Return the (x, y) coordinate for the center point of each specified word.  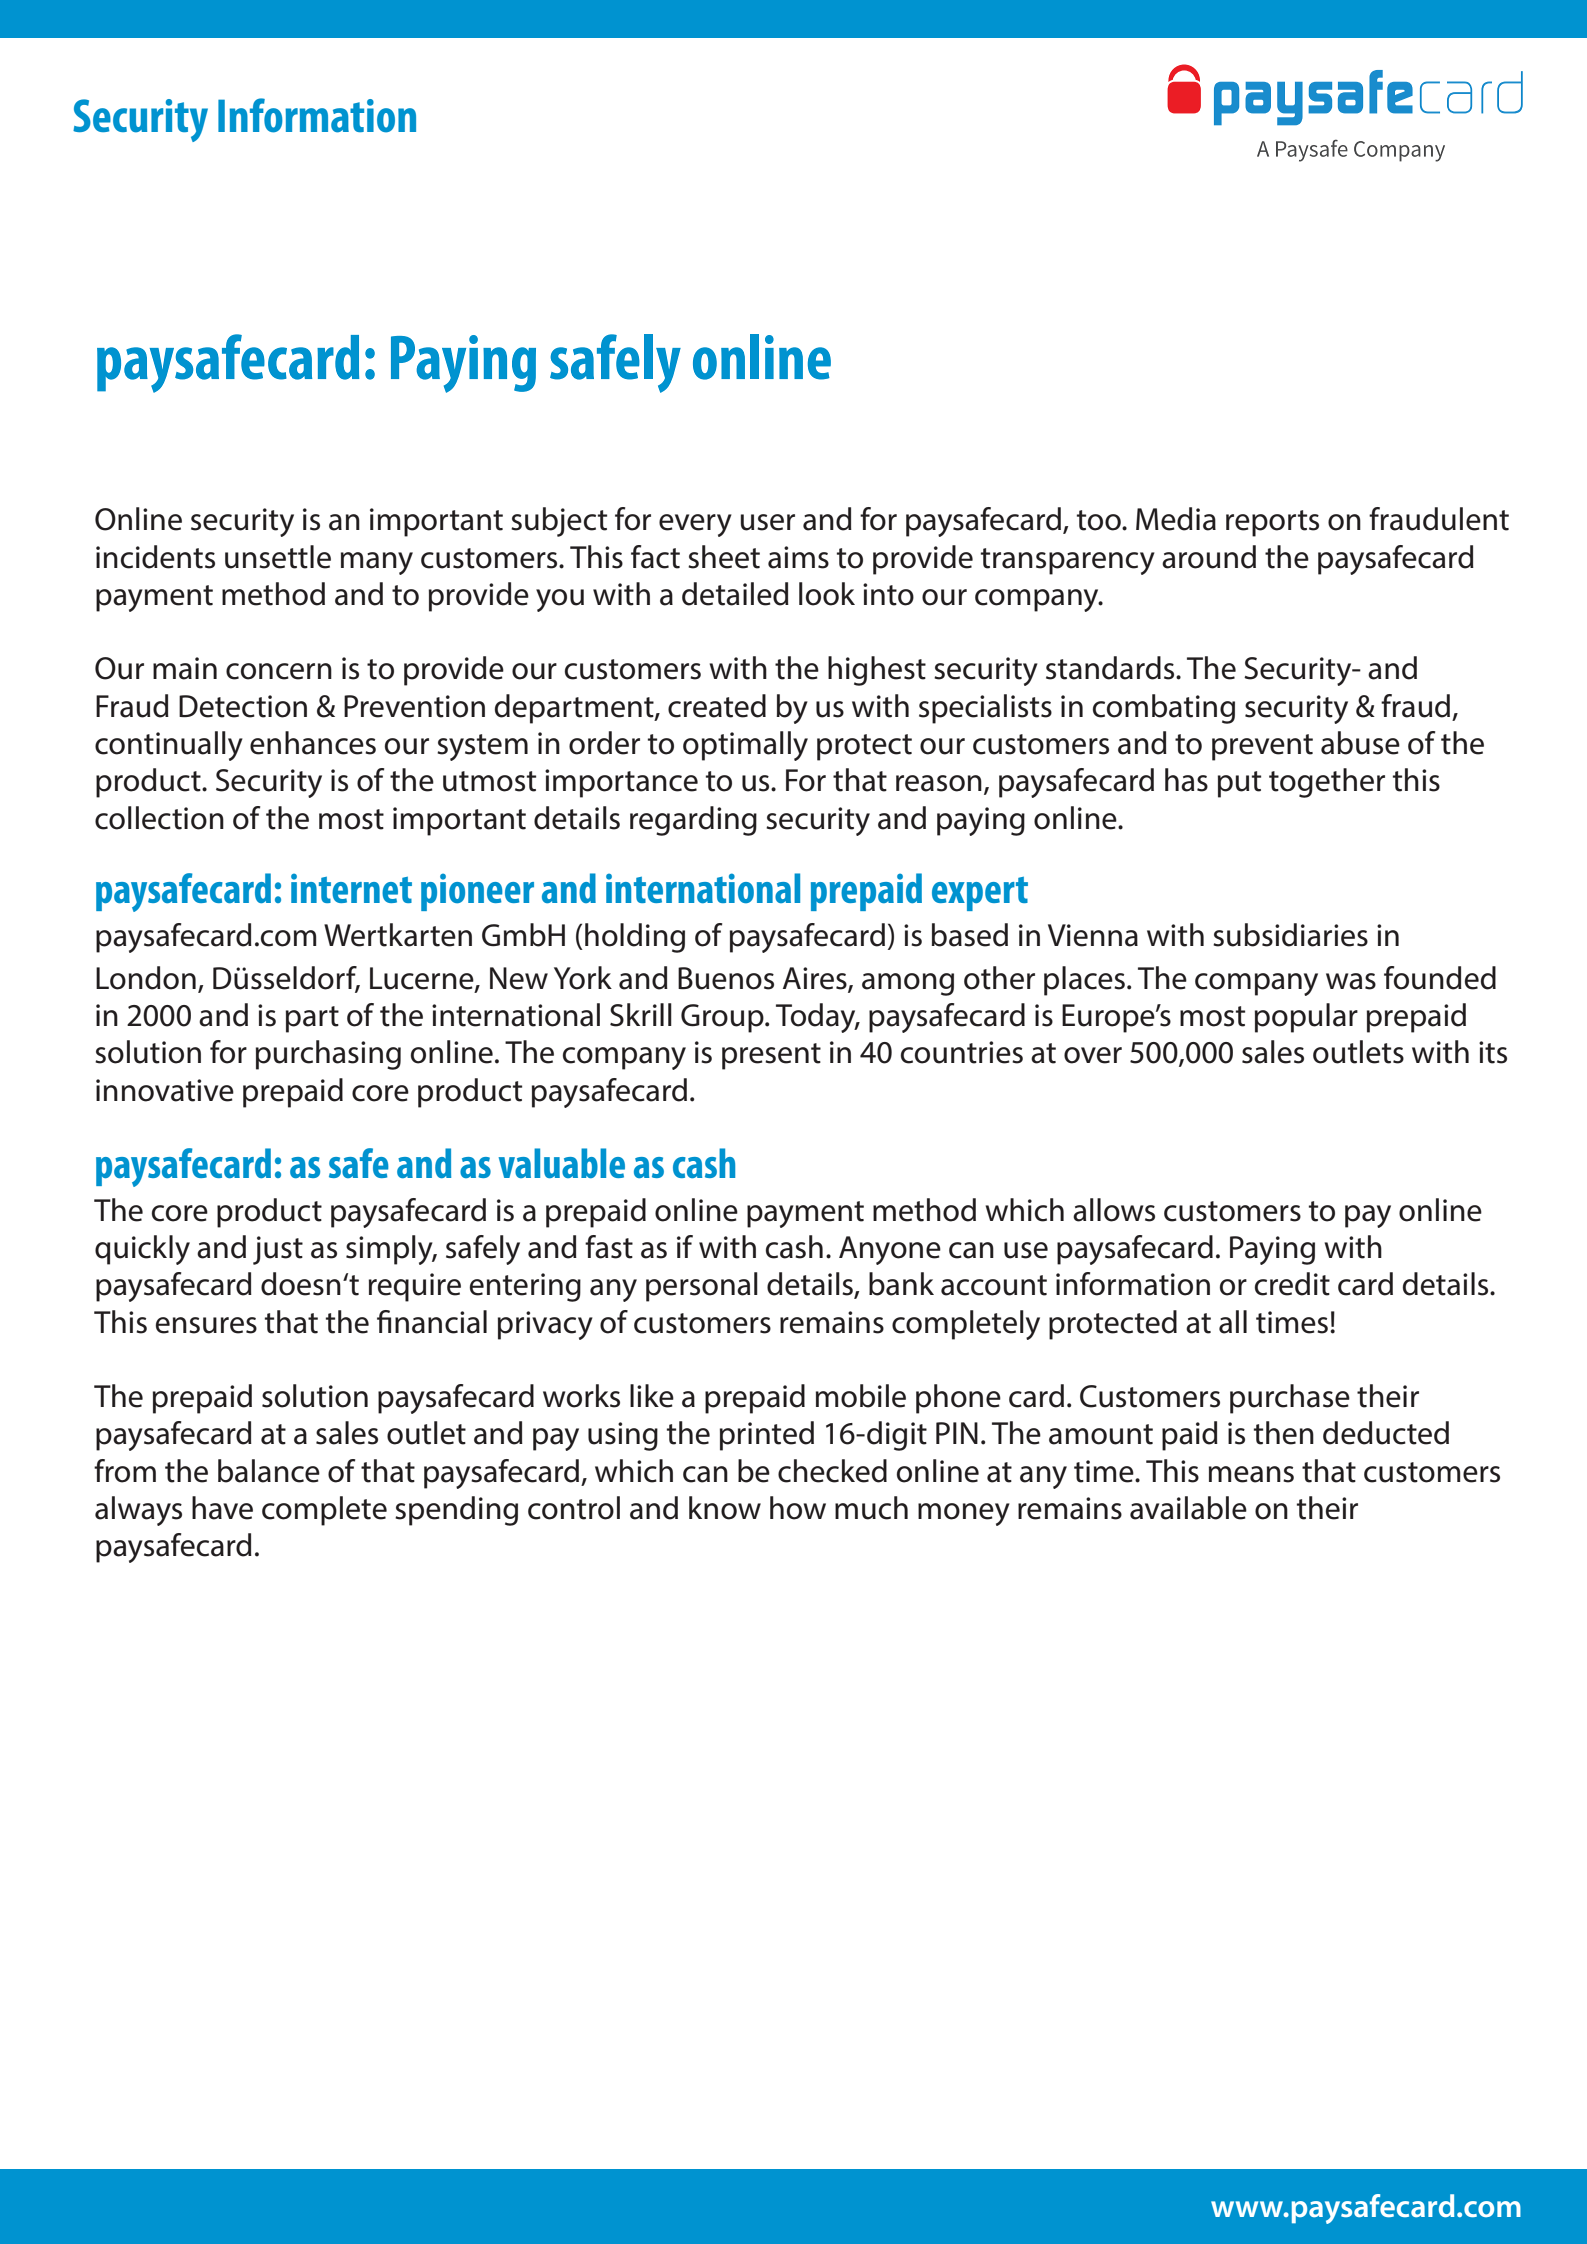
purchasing (328, 1055)
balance (269, 1471)
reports (1272, 523)
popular (1306, 1018)
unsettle (278, 557)
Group (723, 1018)
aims (798, 557)
